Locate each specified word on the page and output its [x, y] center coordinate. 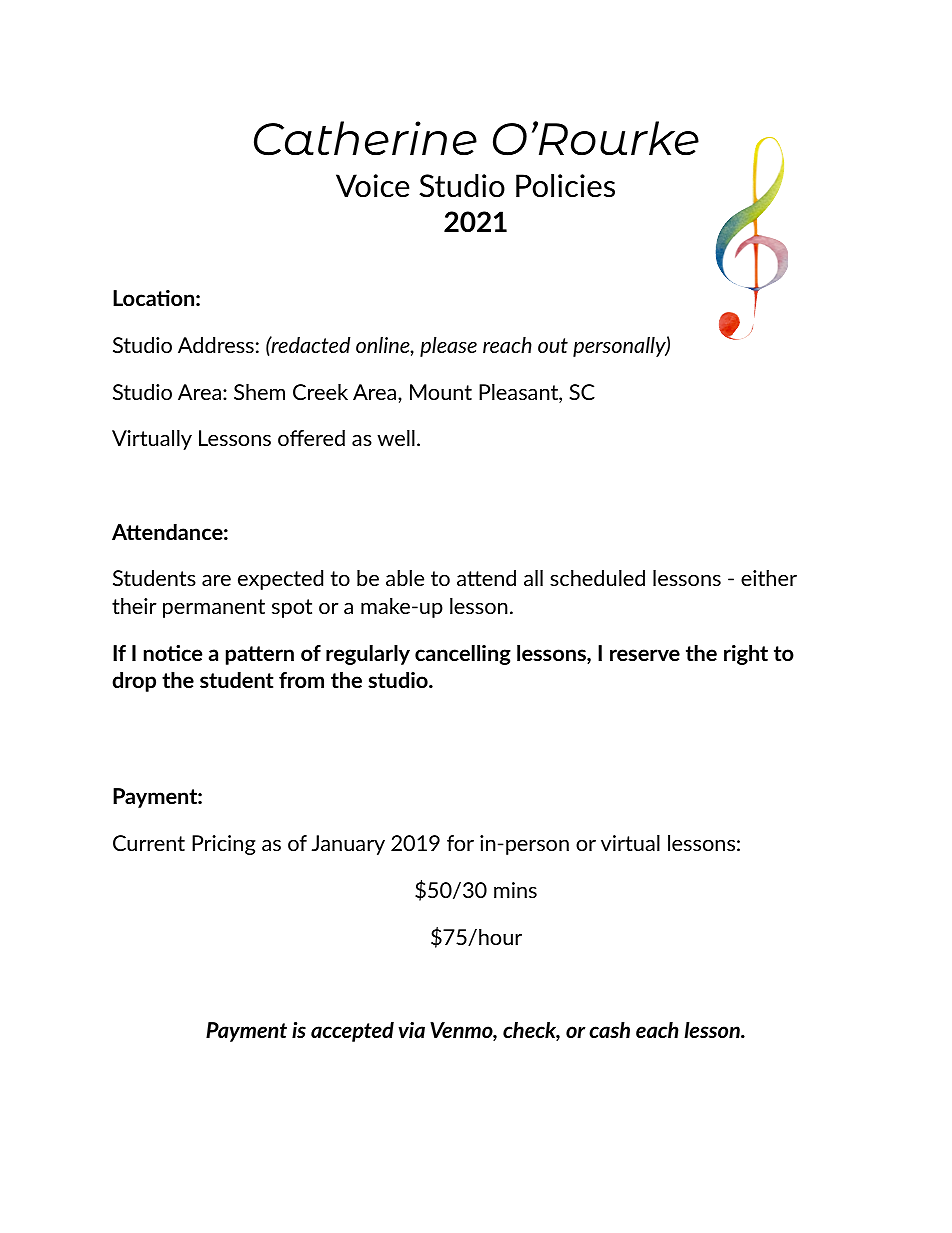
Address [216, 345]
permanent [214, 608]
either [769, 578]
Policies [565, 186]
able [405, 578]
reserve [645, 655]
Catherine [365, 138]
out [553, 345]
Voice [372, 185]
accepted [352, 1032]
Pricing [224, 845]
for [460, 843]
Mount [441, 392]
